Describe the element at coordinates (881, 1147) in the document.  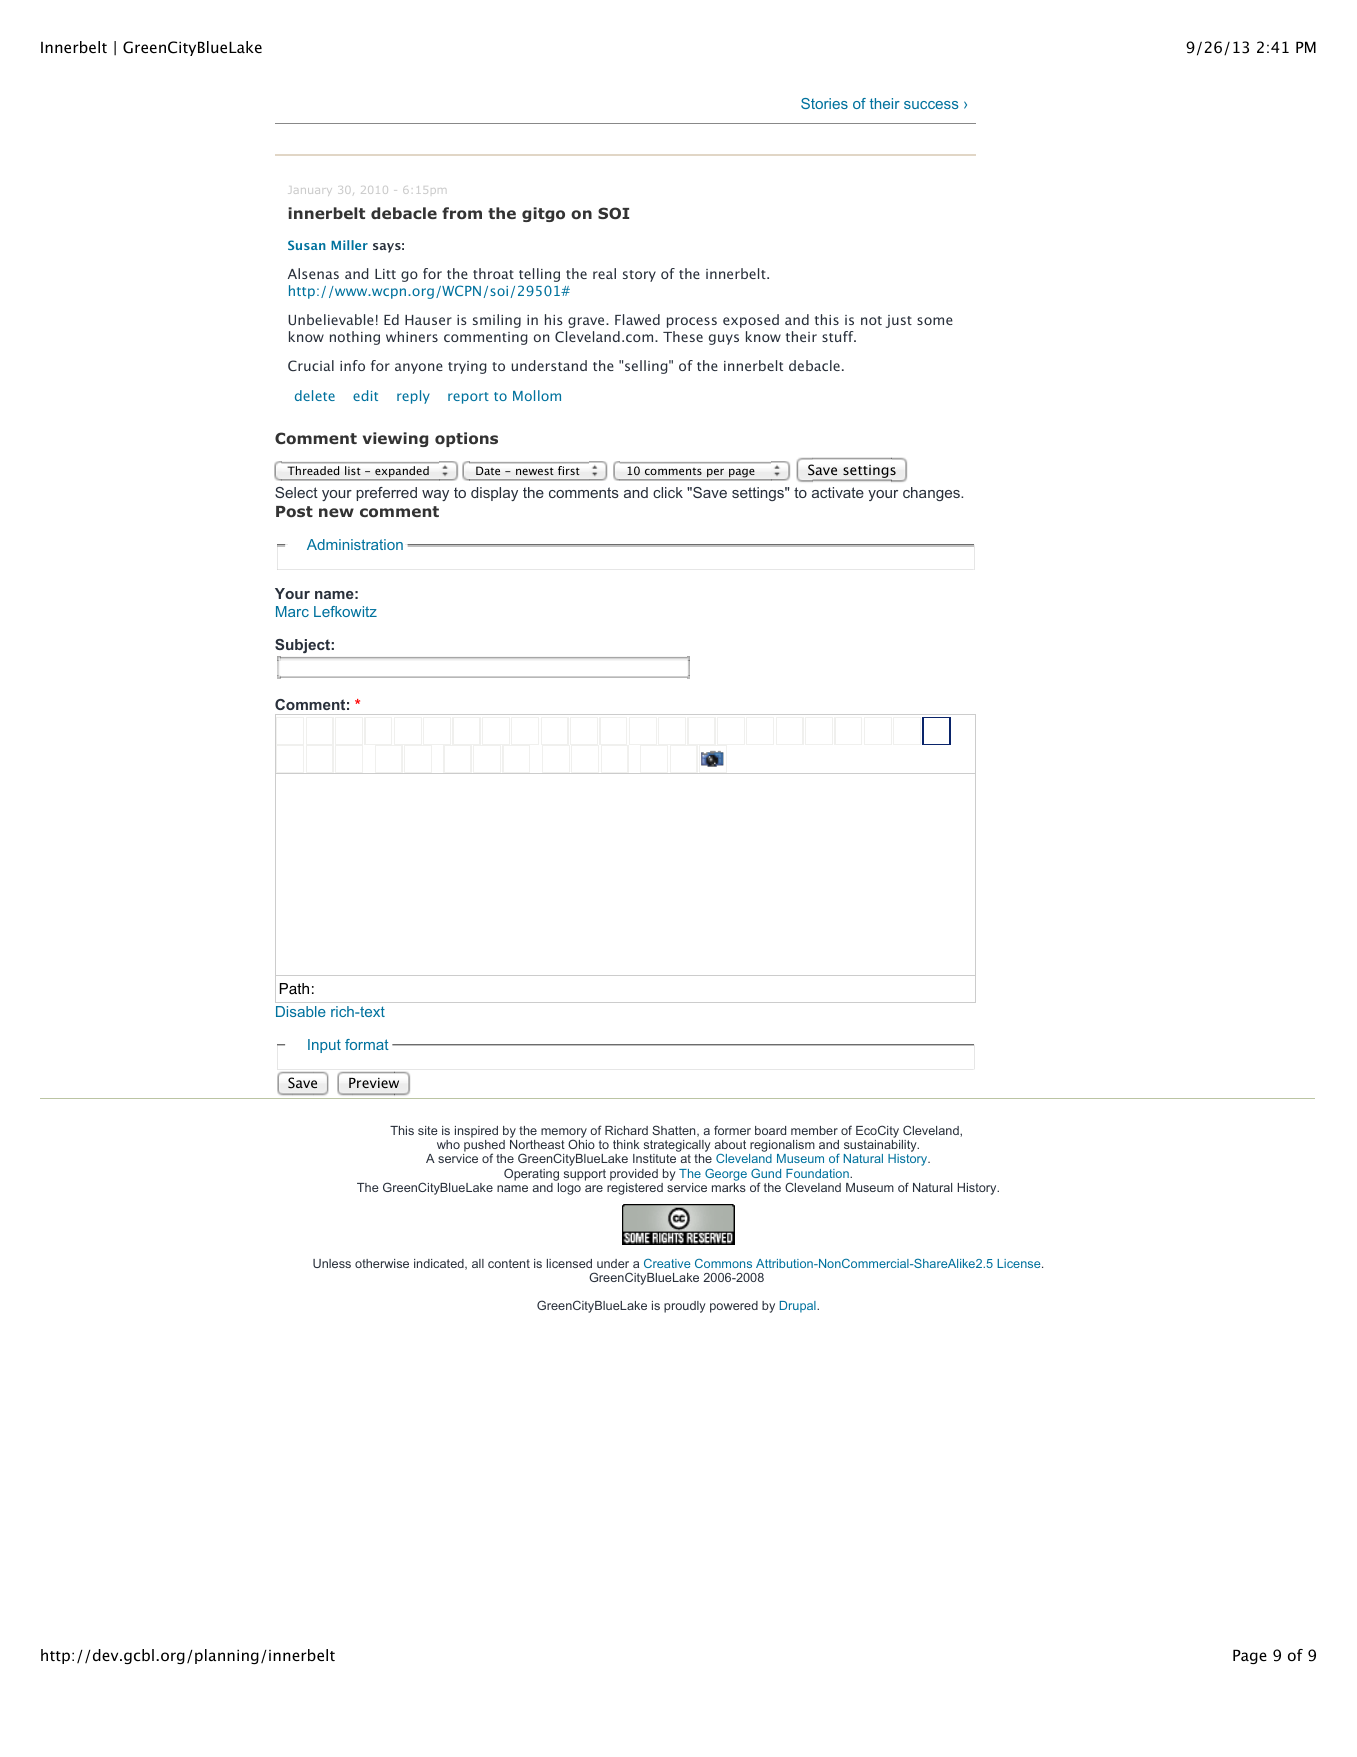
I see `sustainability` at that location.
